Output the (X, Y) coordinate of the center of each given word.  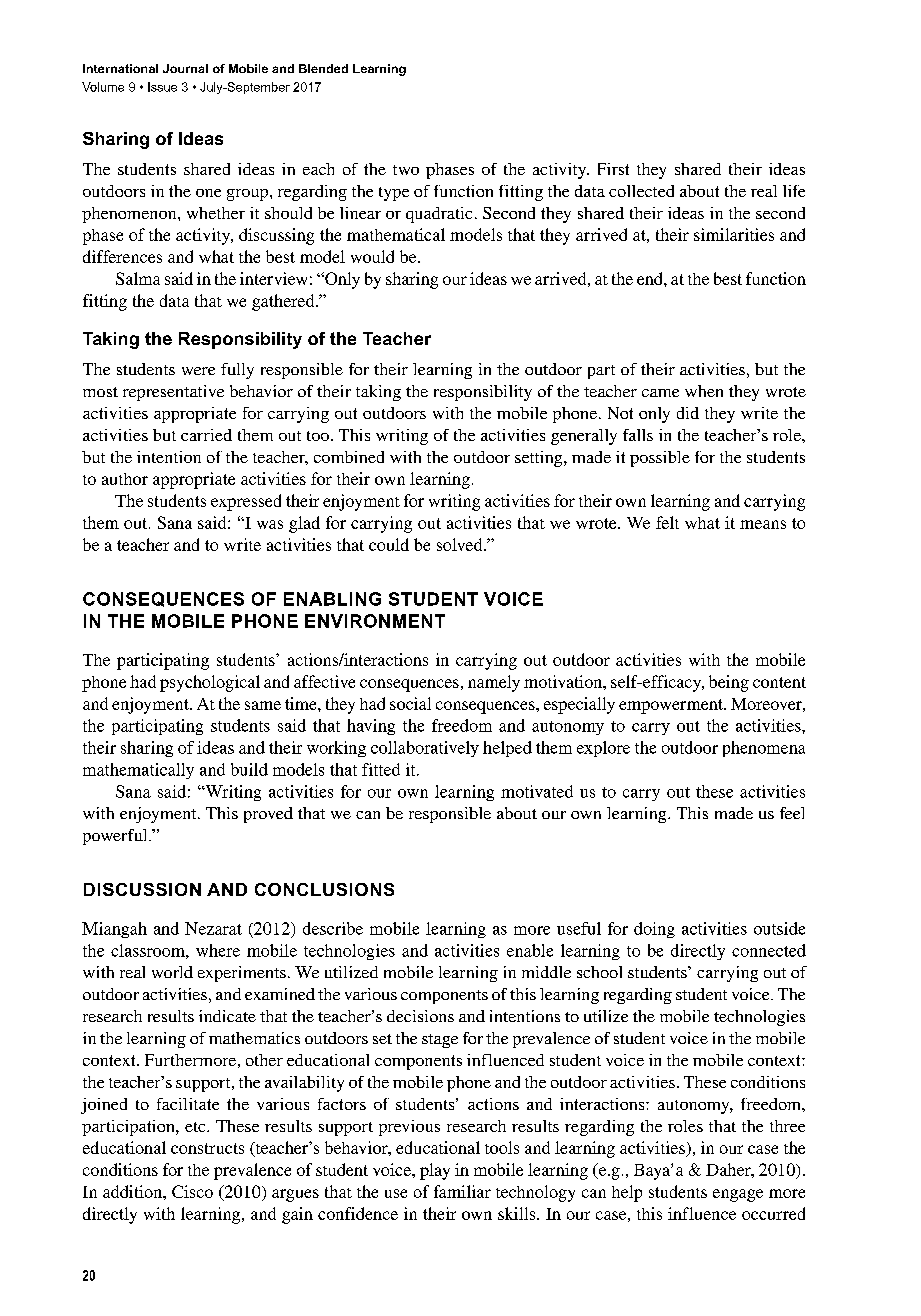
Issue (162, 87)
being (729, 683)
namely (494, 683)
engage (738, 1195)
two (406, 170)
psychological (210, 683)
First (613, 169)
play (435, 1171)
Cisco (192, 1191)
